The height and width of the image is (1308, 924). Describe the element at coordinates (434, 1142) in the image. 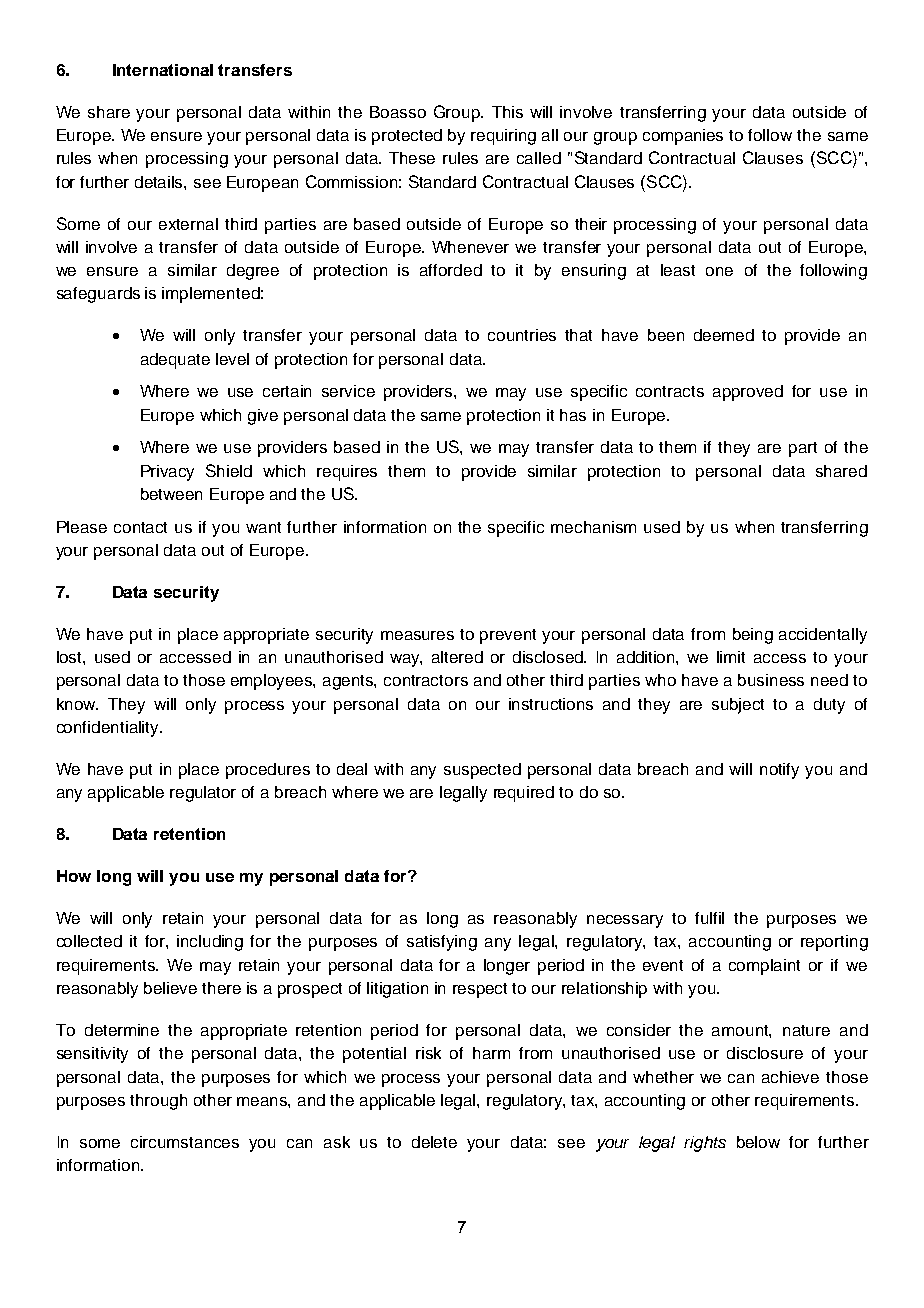

I see `delete` at that location.
